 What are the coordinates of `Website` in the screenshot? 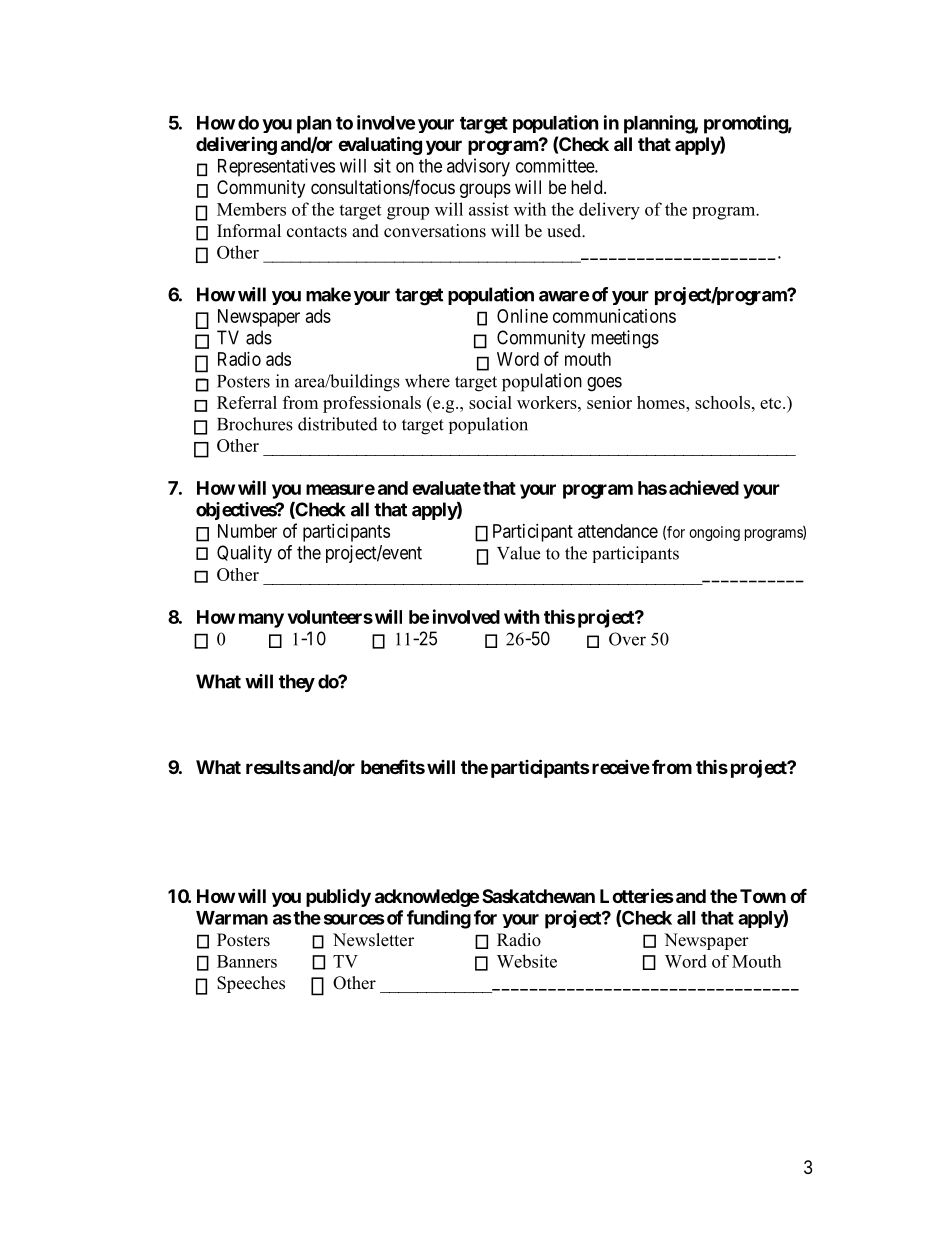 It's located at (527, 961).
